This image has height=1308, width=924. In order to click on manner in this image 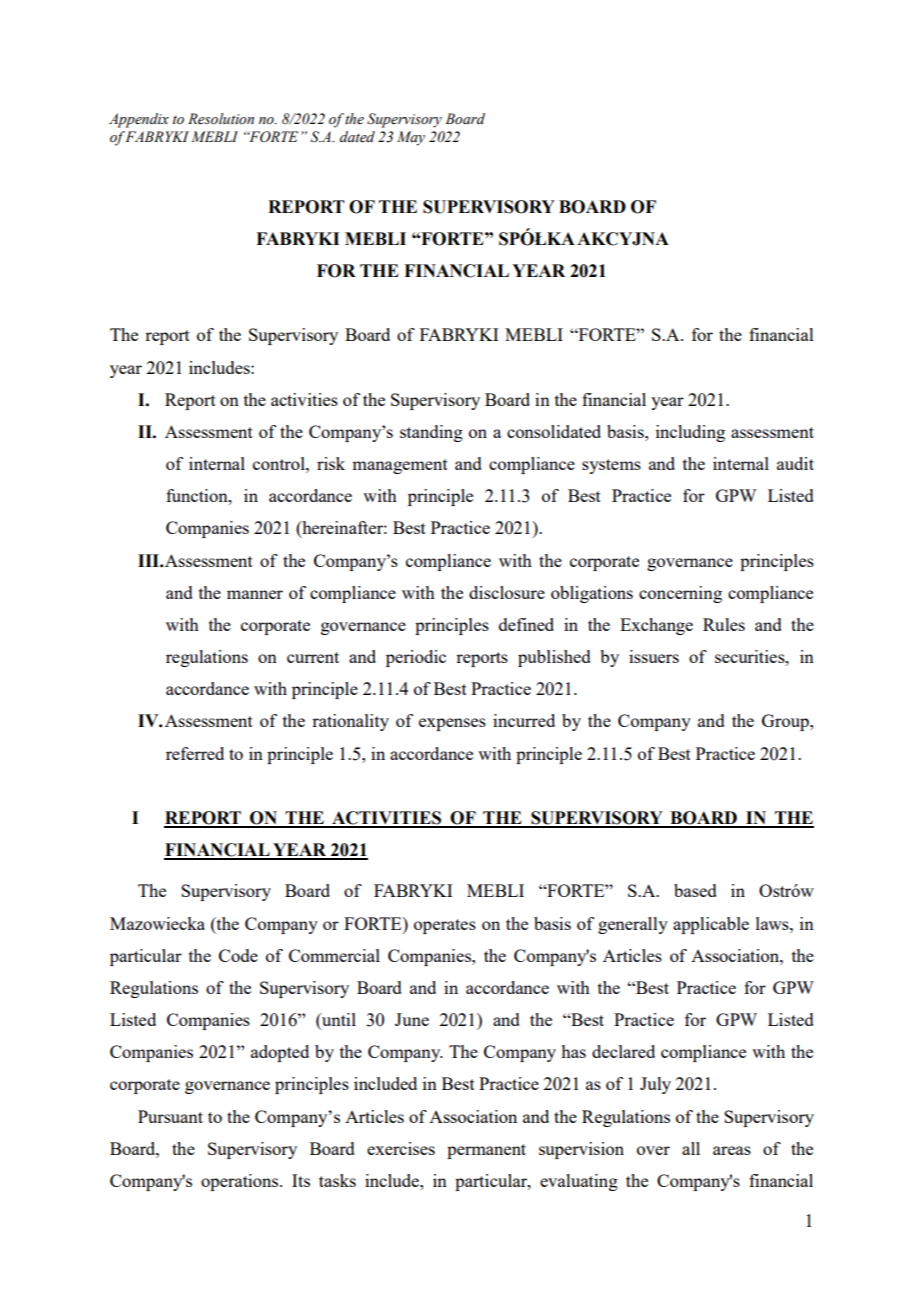, I will do `click(255, 594)`.
